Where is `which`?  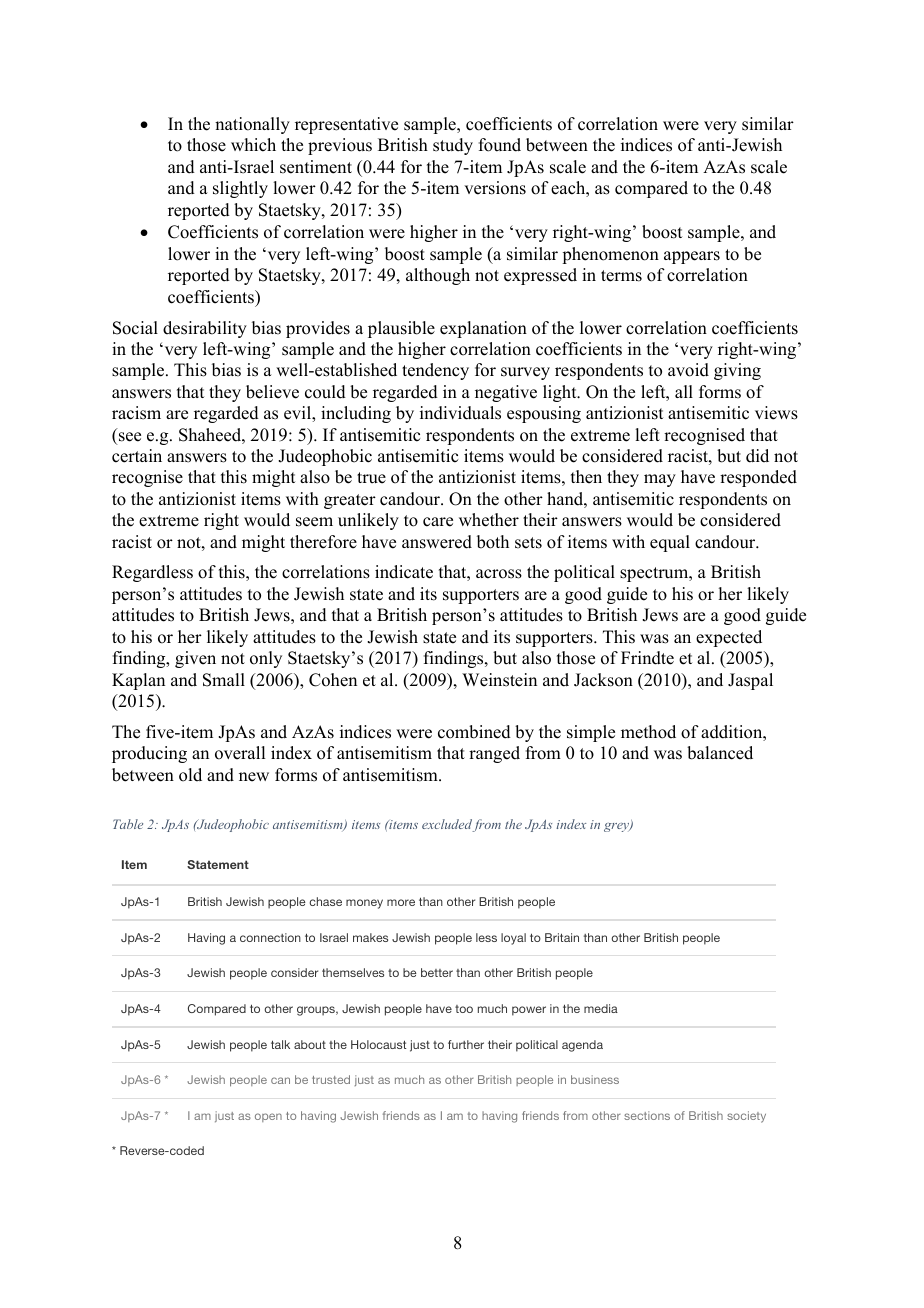
which is located at coordinates (253, 145).
